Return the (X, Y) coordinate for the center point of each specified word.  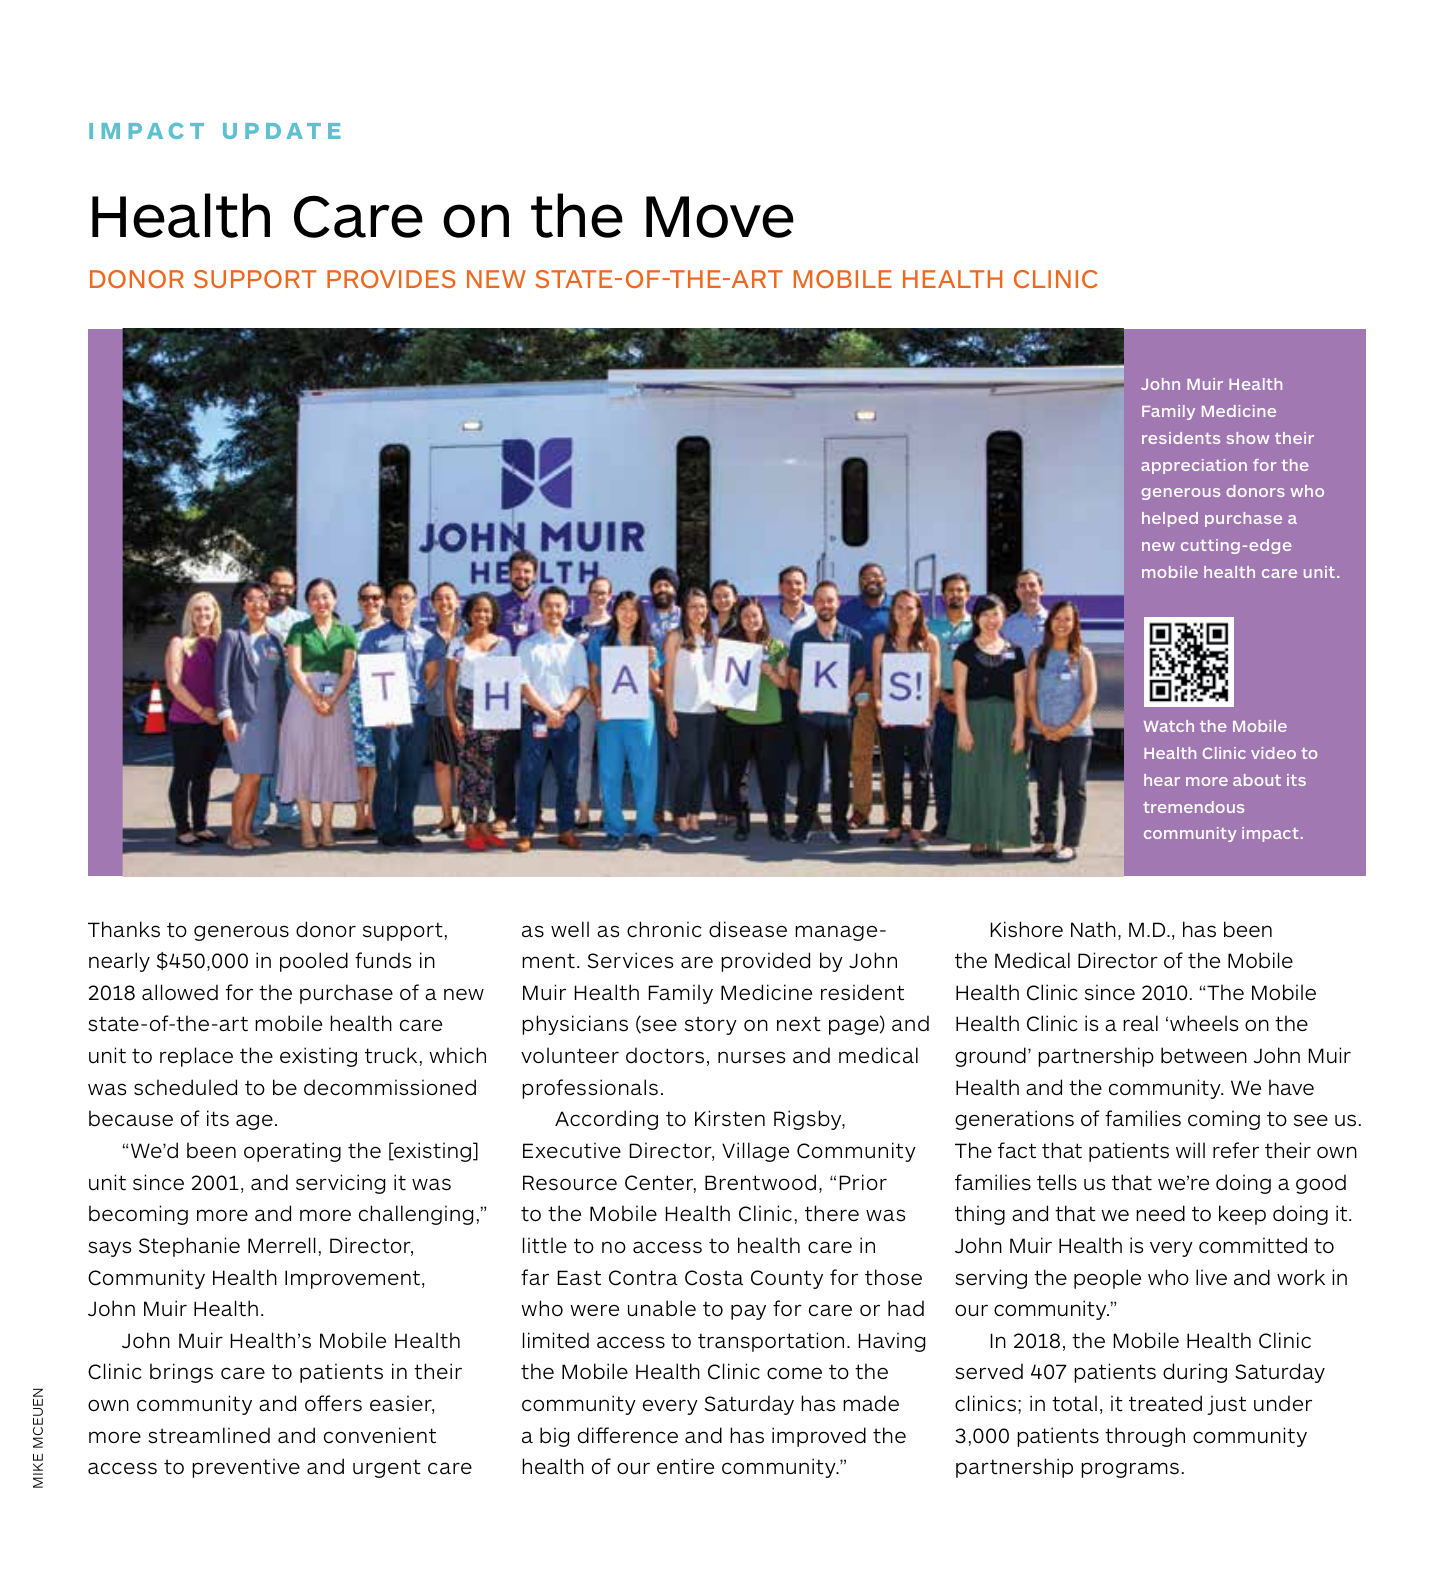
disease (748, 929)
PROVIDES (391, 279)
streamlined (209, 1435)
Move (720, 217)
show (1248, 438)
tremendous (1193, 807)
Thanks (124, 929)
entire (685, 1466)
